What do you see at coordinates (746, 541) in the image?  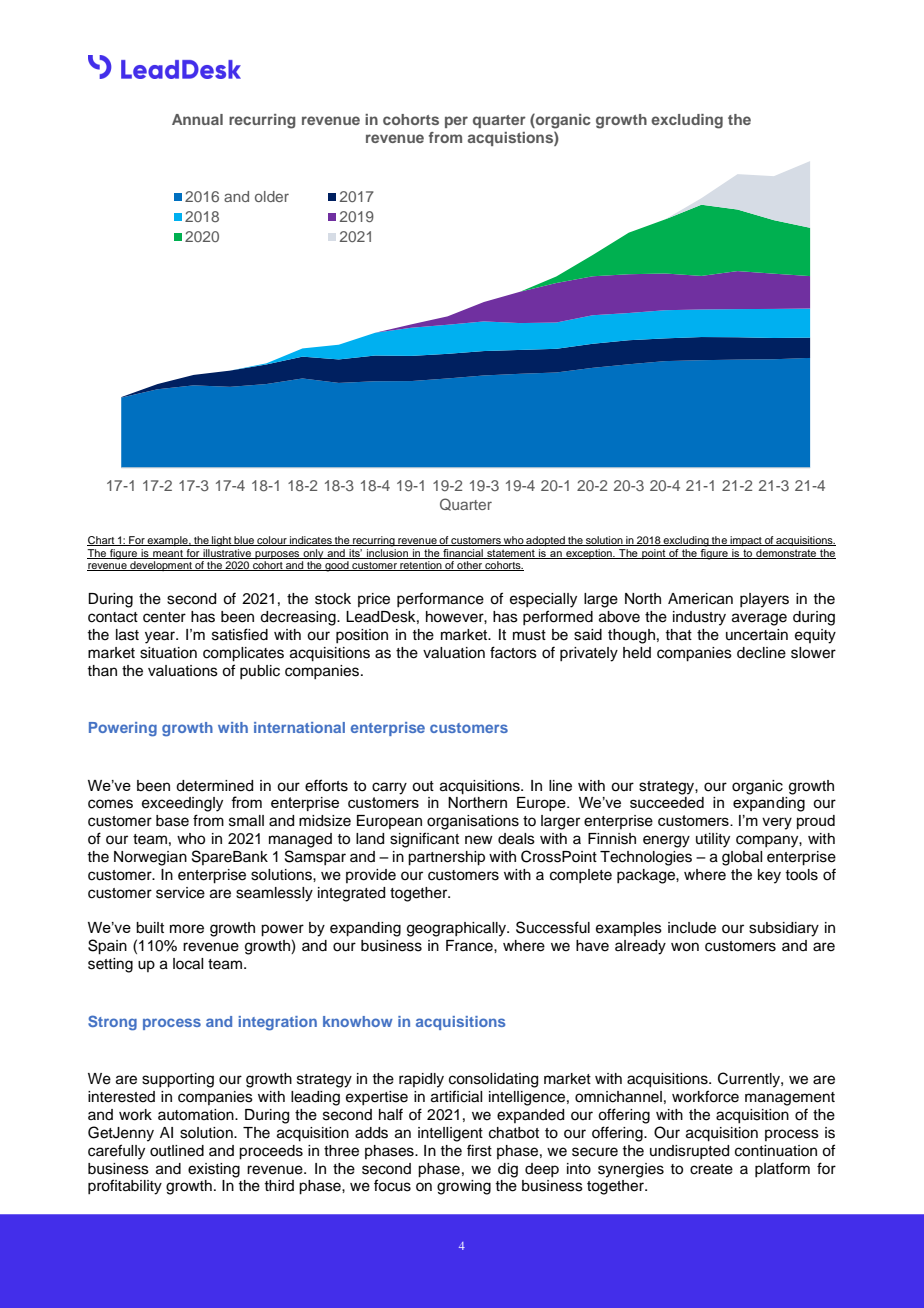 I see `impact` at bounding box center [746, 541].
